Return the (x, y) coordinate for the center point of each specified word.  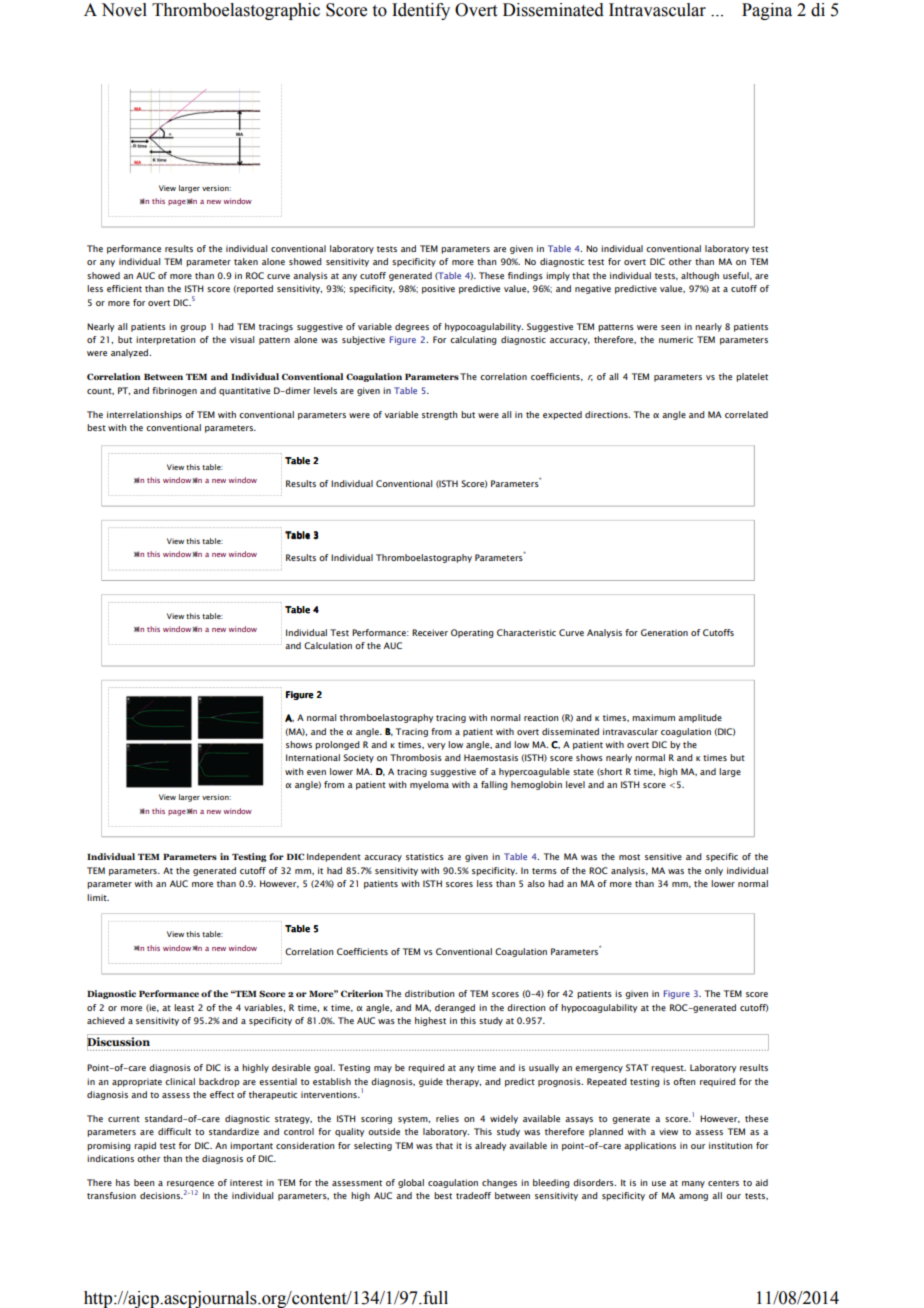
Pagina (767, 11)
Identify (421, 11)
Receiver (430, 632)
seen (670, 327)
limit (98, 897)
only (714, 871)
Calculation (328, 645)
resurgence (190, 1184)
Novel (124, 10)
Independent (334, 857)
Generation (664, 632)
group (193, 328)
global (411, 1183)
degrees (412, 327)
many (693, 1184)
